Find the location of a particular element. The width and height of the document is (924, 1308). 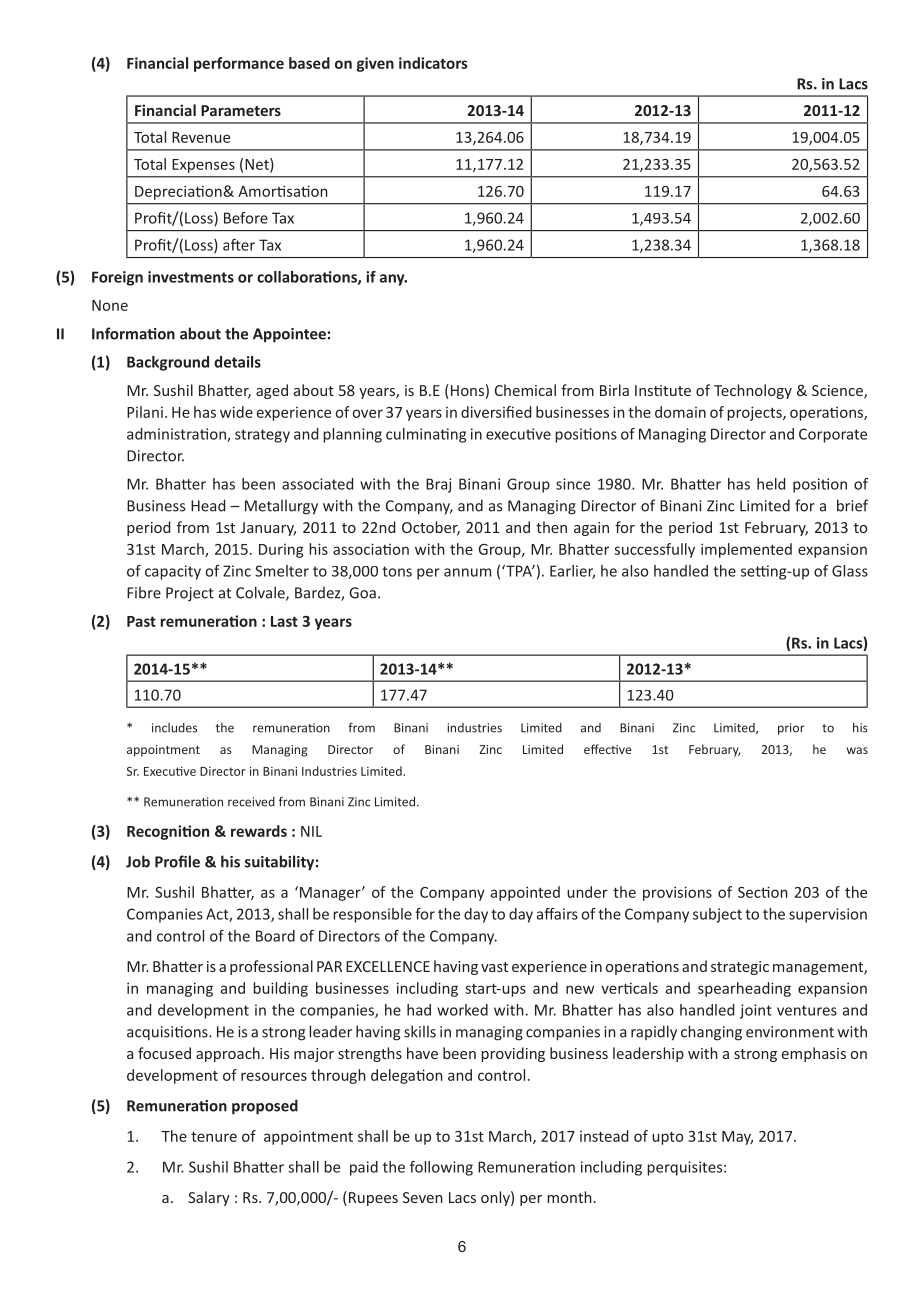

indicators is located at coordinates (433, 63).
